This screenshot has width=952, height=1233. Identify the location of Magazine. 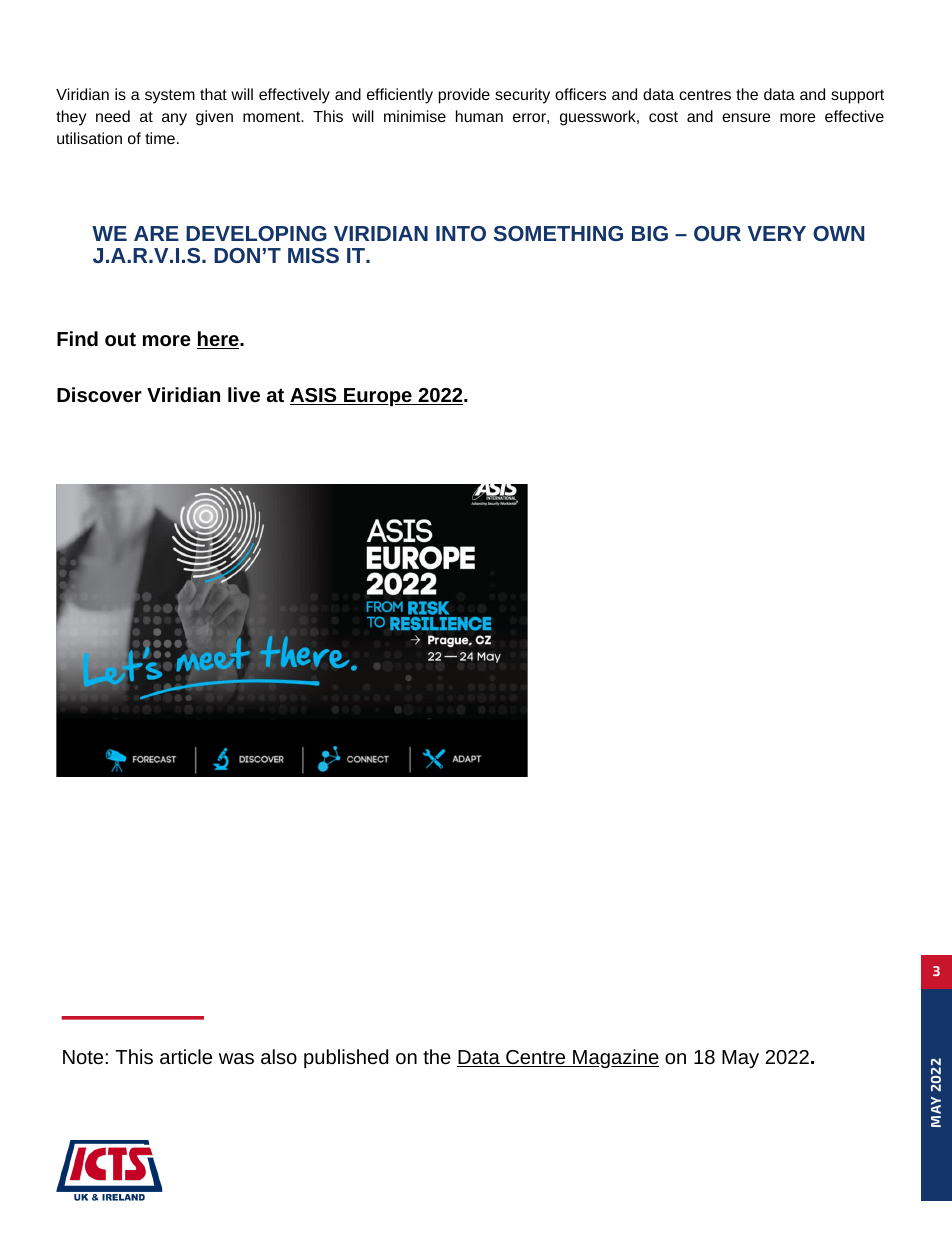
(615, 1058).
